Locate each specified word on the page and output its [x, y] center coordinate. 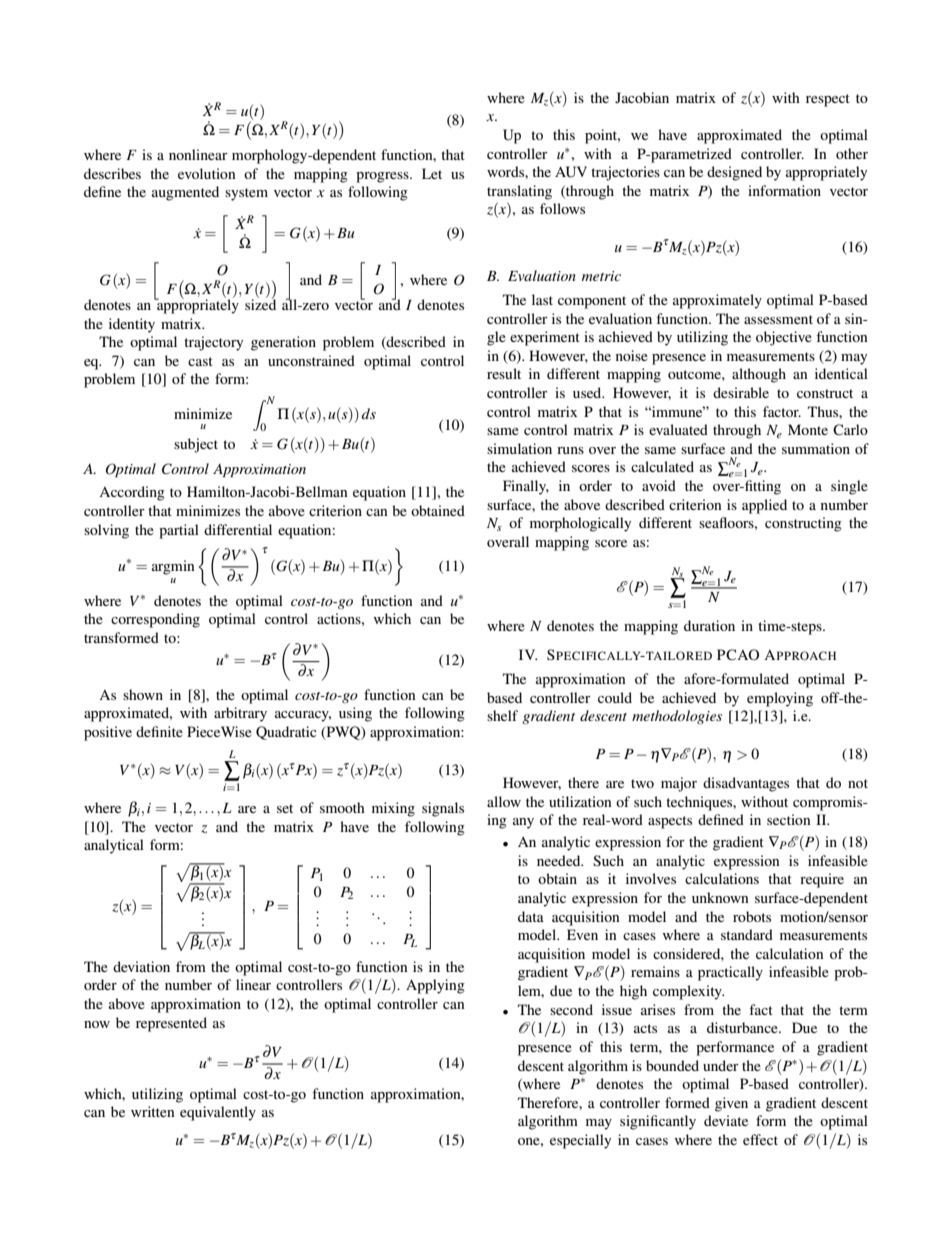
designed [734, 173]
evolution [207, 173]
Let [432, 173]
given [731, 1104]
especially [580, 1141]
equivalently [218, 1113]
